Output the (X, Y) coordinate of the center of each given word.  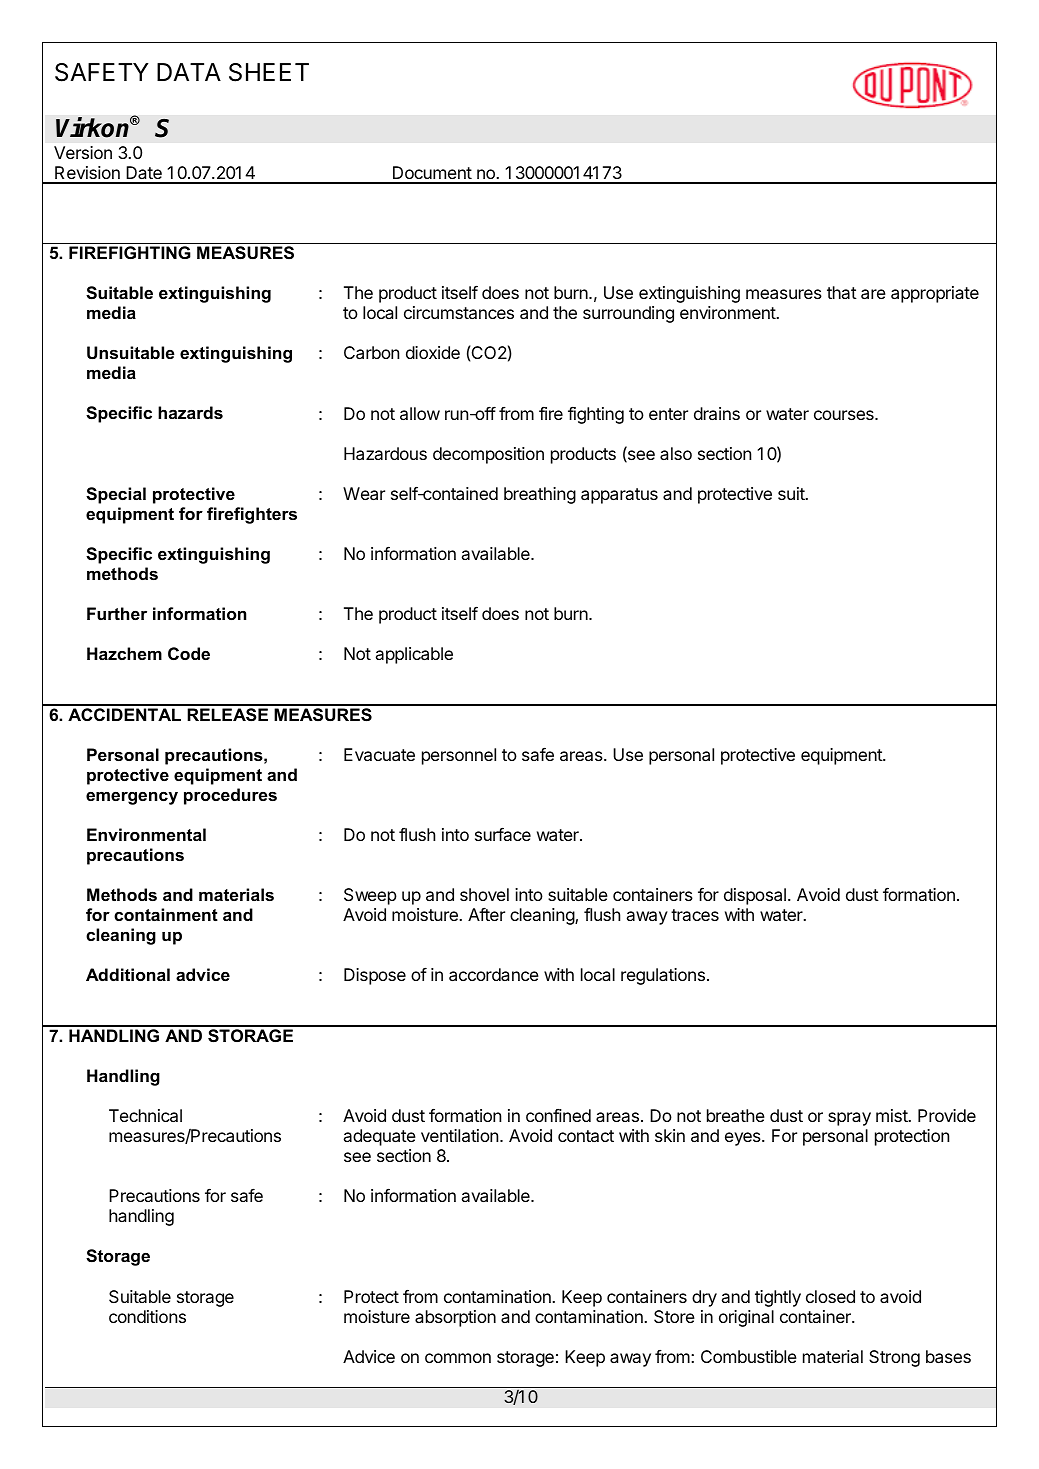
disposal (755, 896)
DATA (189, 72)
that (842, 292)
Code (189, 653)
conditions (147, 1316)
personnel (459, 756)
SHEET (269, 72)
